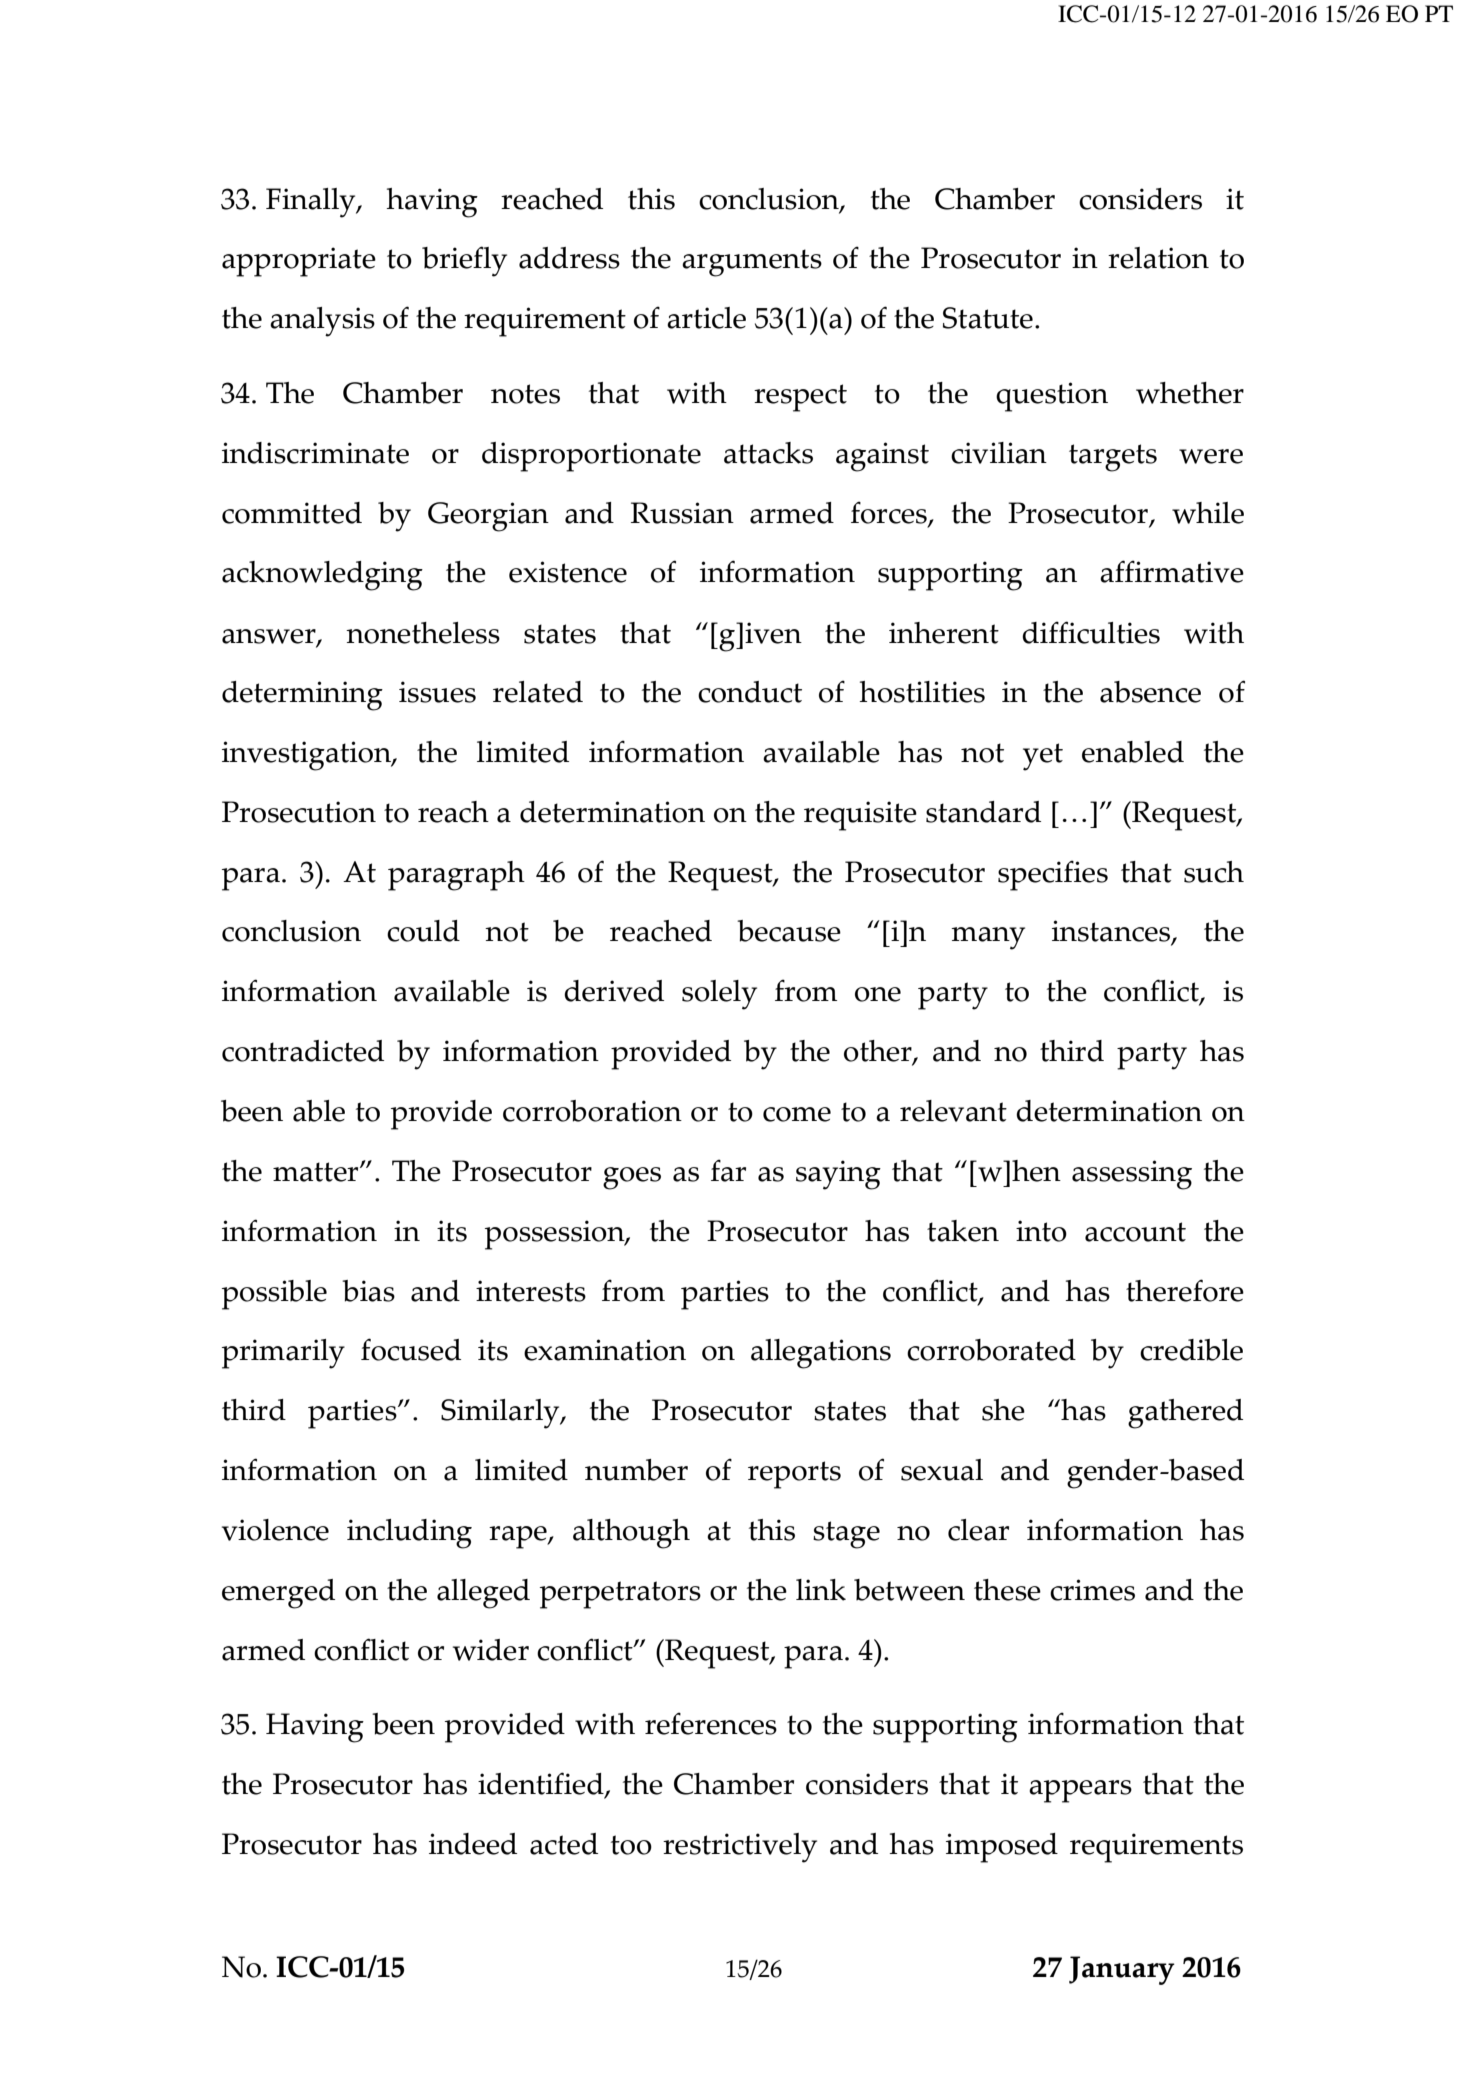  I want to click on assessing, so click(1132, 1175).
